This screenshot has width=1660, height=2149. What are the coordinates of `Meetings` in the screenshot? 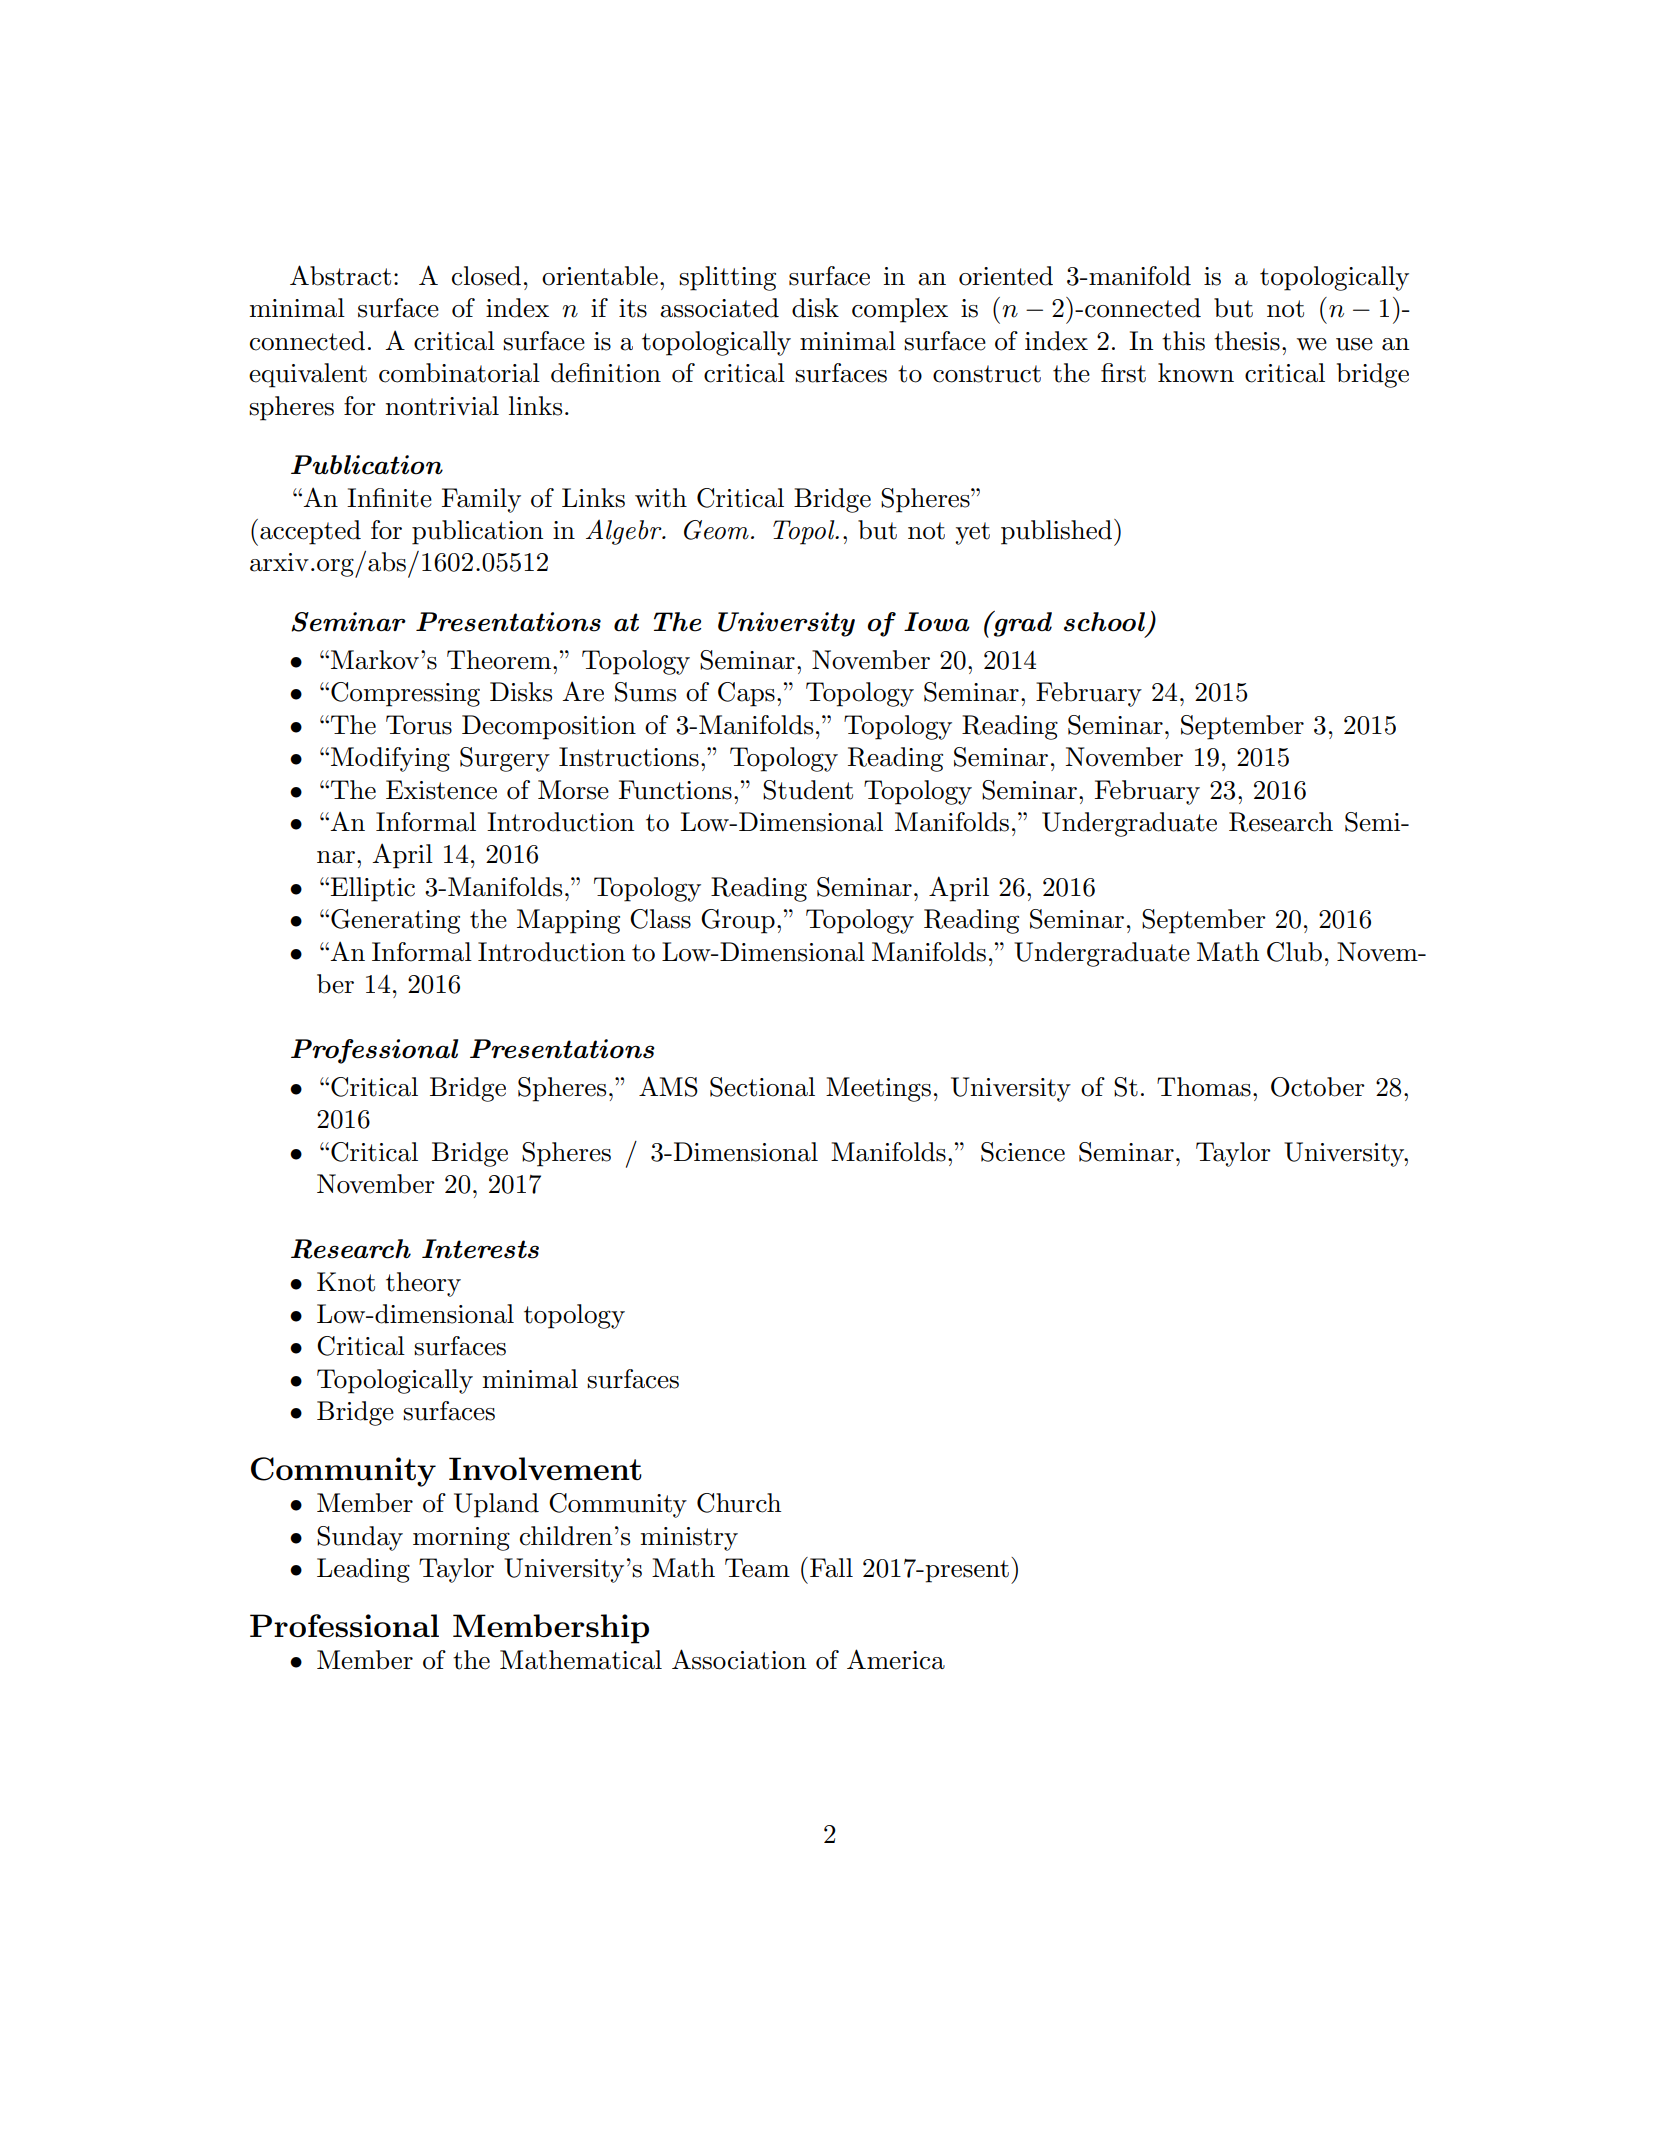 It's located at (878, 1089).
